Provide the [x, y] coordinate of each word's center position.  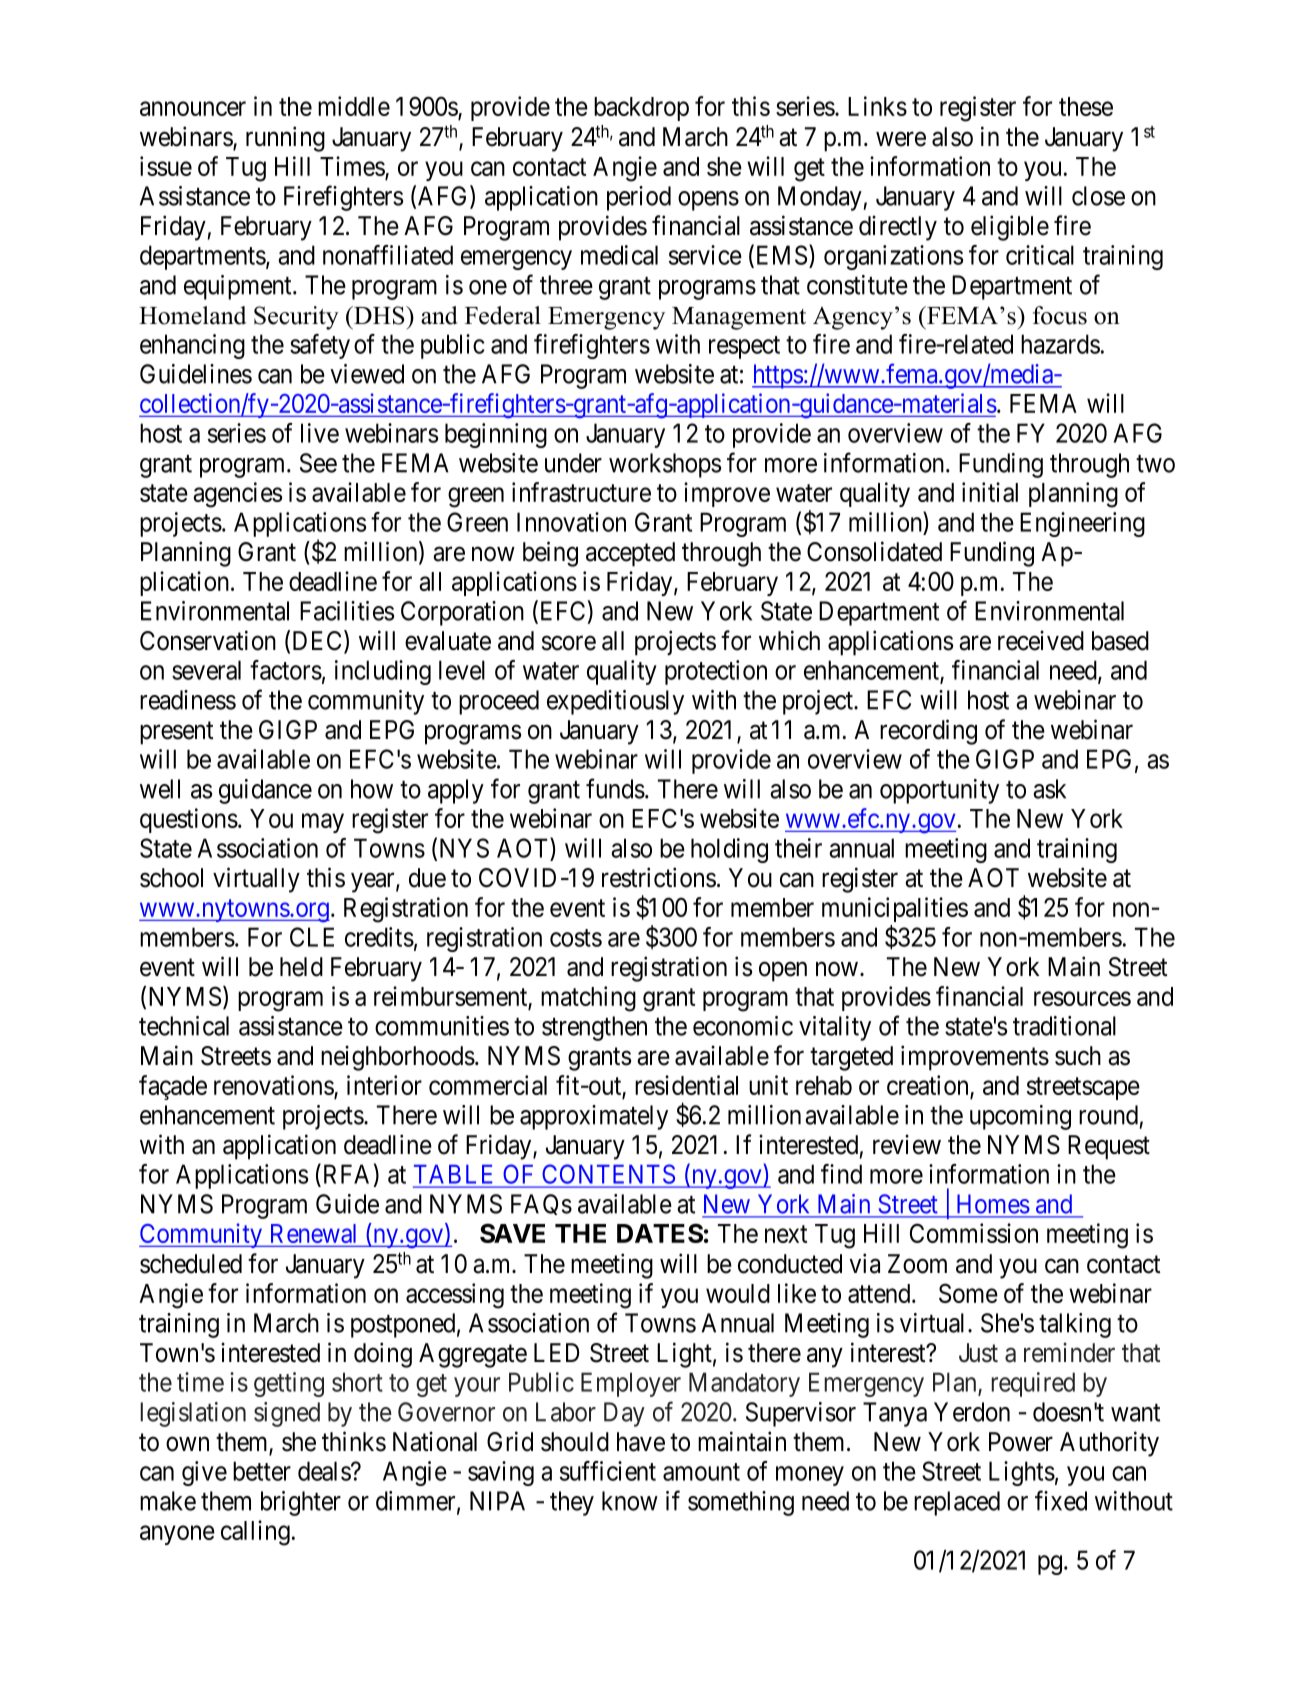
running [285, 139]
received [1041, 640]
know [630, 1501]
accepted [630, 554]
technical [184, 1026]
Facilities [347, 611]
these [1086, 106]
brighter [301, 1503]
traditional [1064, 1026]
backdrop [641, 109]
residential [686, 1085]
